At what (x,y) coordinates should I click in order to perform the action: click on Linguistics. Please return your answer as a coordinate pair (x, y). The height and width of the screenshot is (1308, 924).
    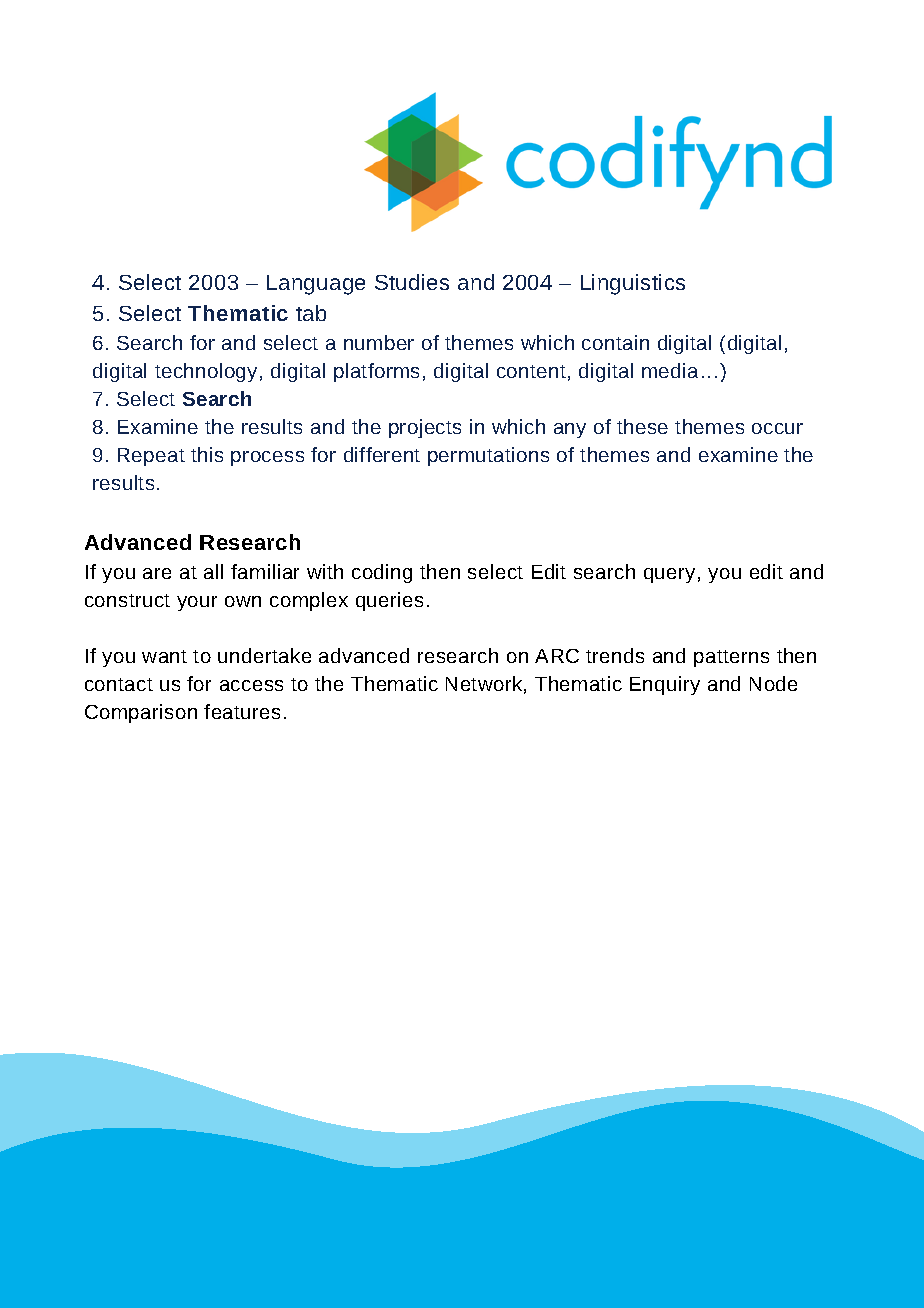
    Looking at the image, I should click on (633, 284).
